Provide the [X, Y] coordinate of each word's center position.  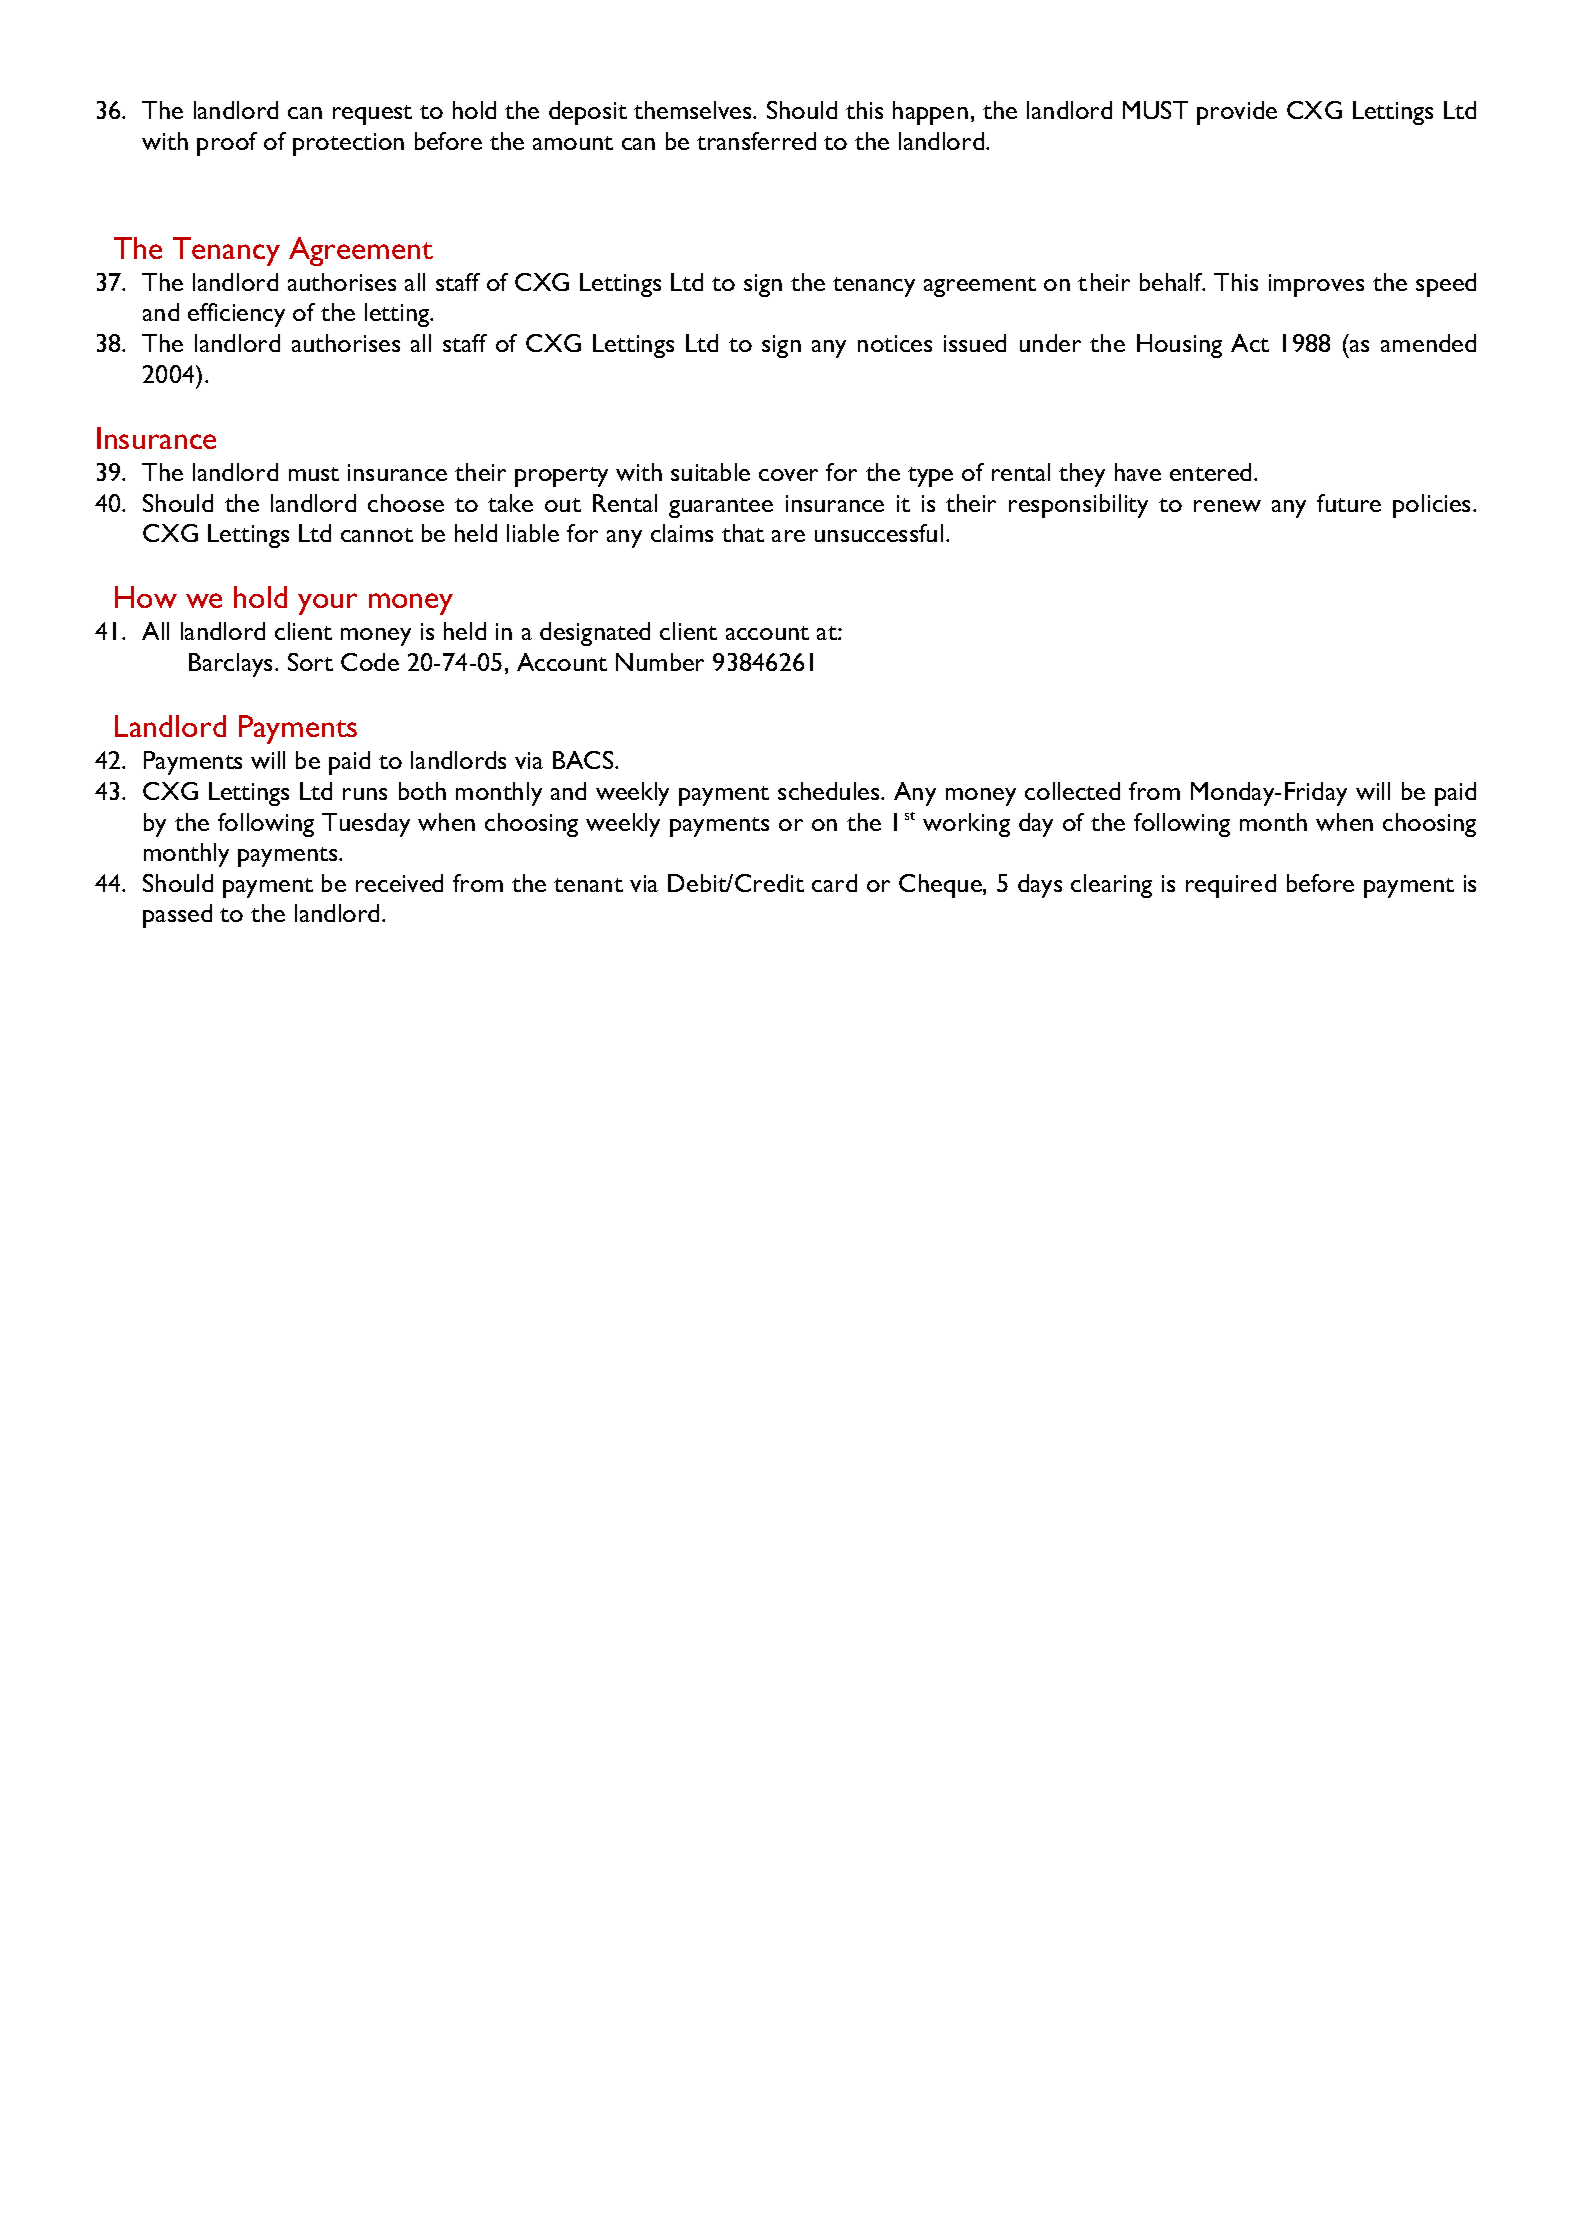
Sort [310, 662]
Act [1250, 343]
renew [1227, 506]
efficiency [236, 315]
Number [660, 662]
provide [1237, 113]
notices [895, 343]
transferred [756, 141]
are [788, 536]
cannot [377, 535]
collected [1072, 791]
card [834, 883]
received [399, 883]
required [1231, 886]
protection [348, 144]
